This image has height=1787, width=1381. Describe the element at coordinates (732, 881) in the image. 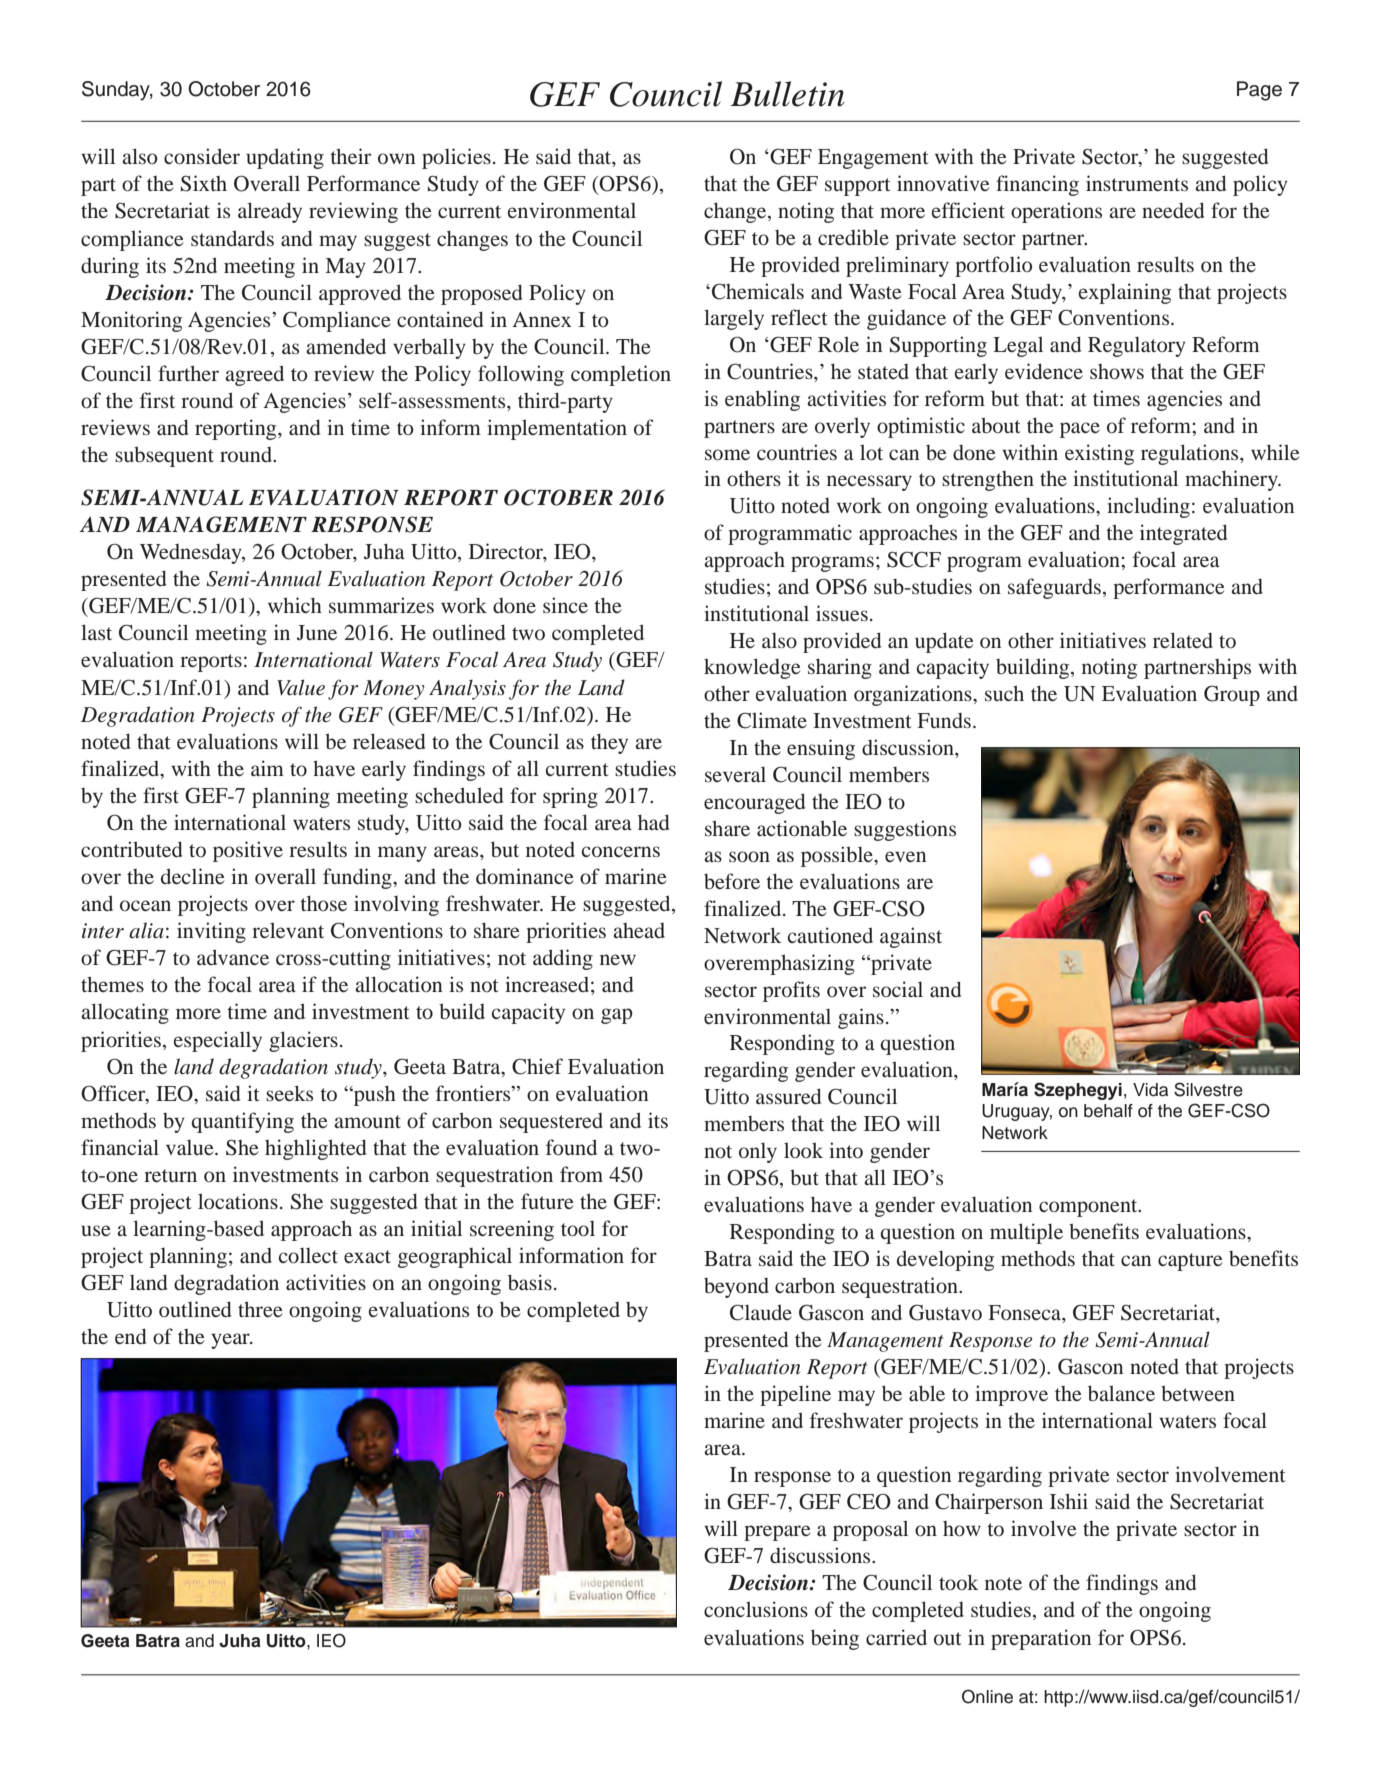

I see `before` at that location.
